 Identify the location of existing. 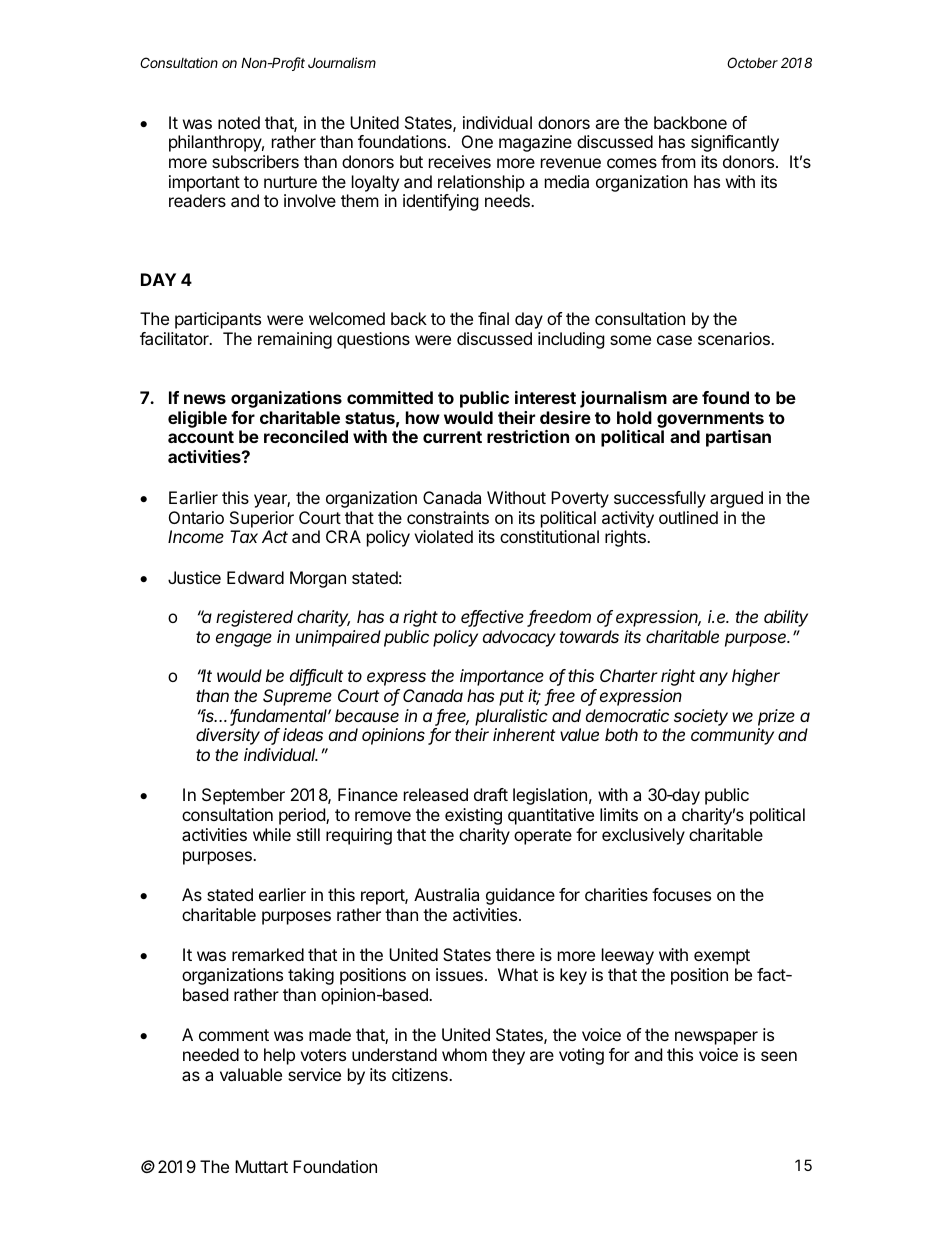
(473, 816).
